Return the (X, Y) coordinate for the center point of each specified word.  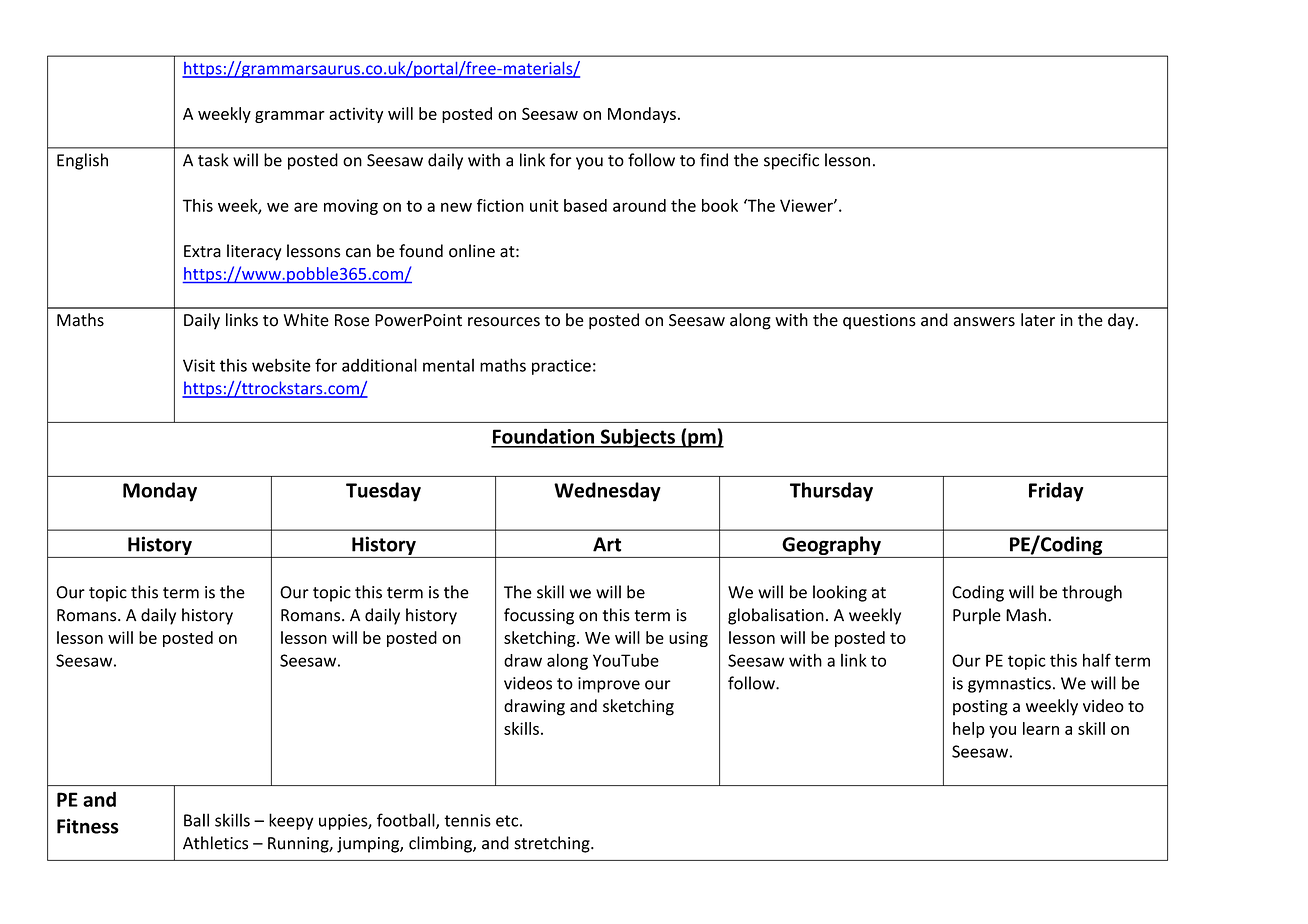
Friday (1056, 492)
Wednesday (607, 492)
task (213, 160)
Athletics (215, 843)
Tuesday (383, 492)
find (714, 160)
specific (791, 161)
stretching (553, 844)
